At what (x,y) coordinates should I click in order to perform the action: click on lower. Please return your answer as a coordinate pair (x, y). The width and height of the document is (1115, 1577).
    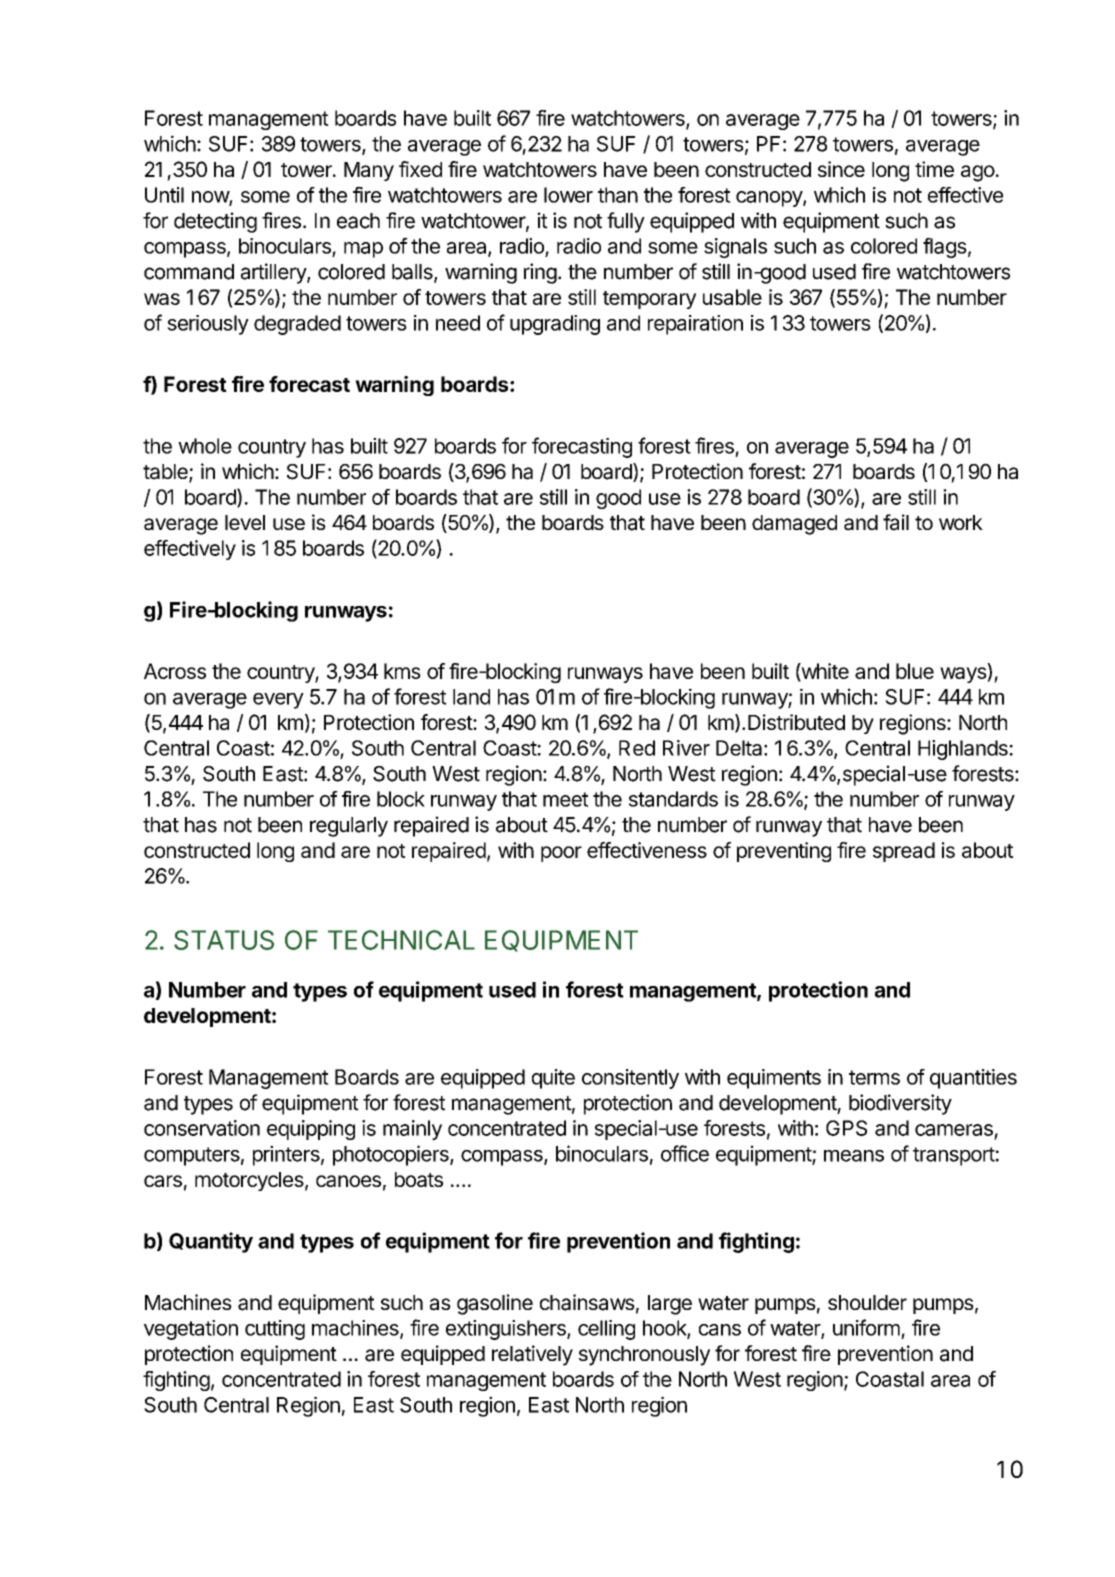
    Looking at the image, I should click on (568, 195).
